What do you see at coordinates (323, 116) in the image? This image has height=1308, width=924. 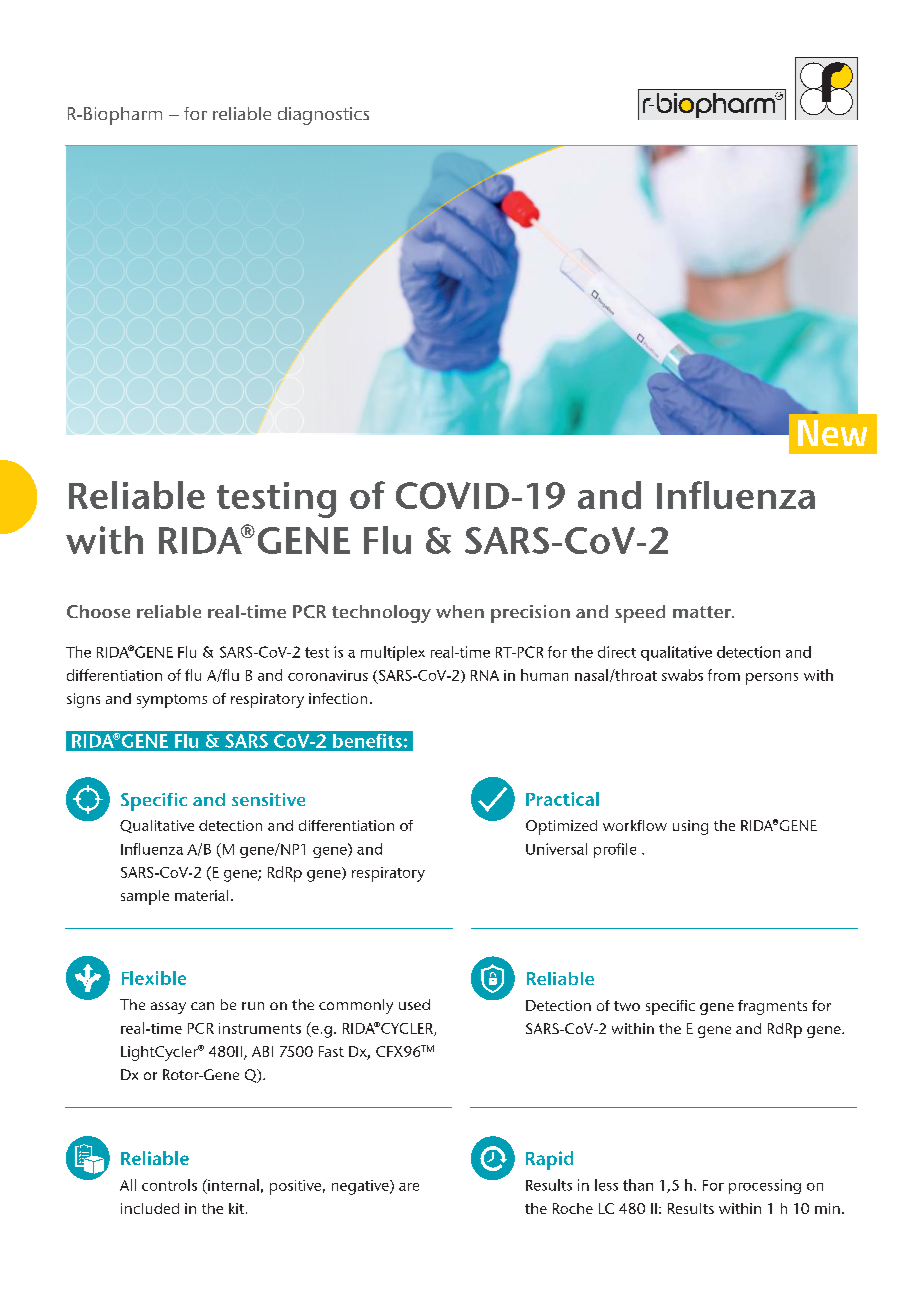 I see `diagnostics` at bounding box center [323, 116].
